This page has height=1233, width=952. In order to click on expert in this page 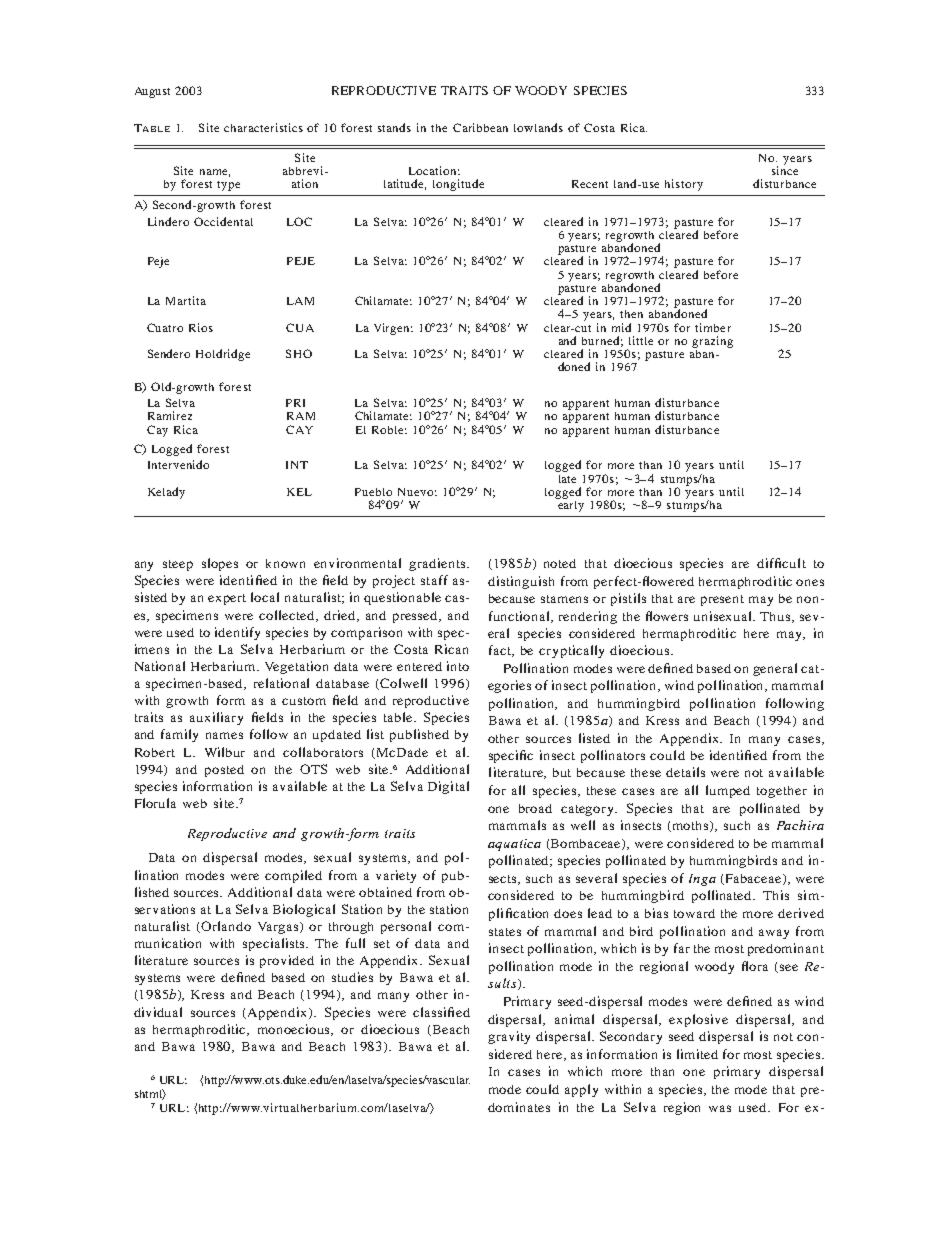, I will do `click(227, 599)`.
